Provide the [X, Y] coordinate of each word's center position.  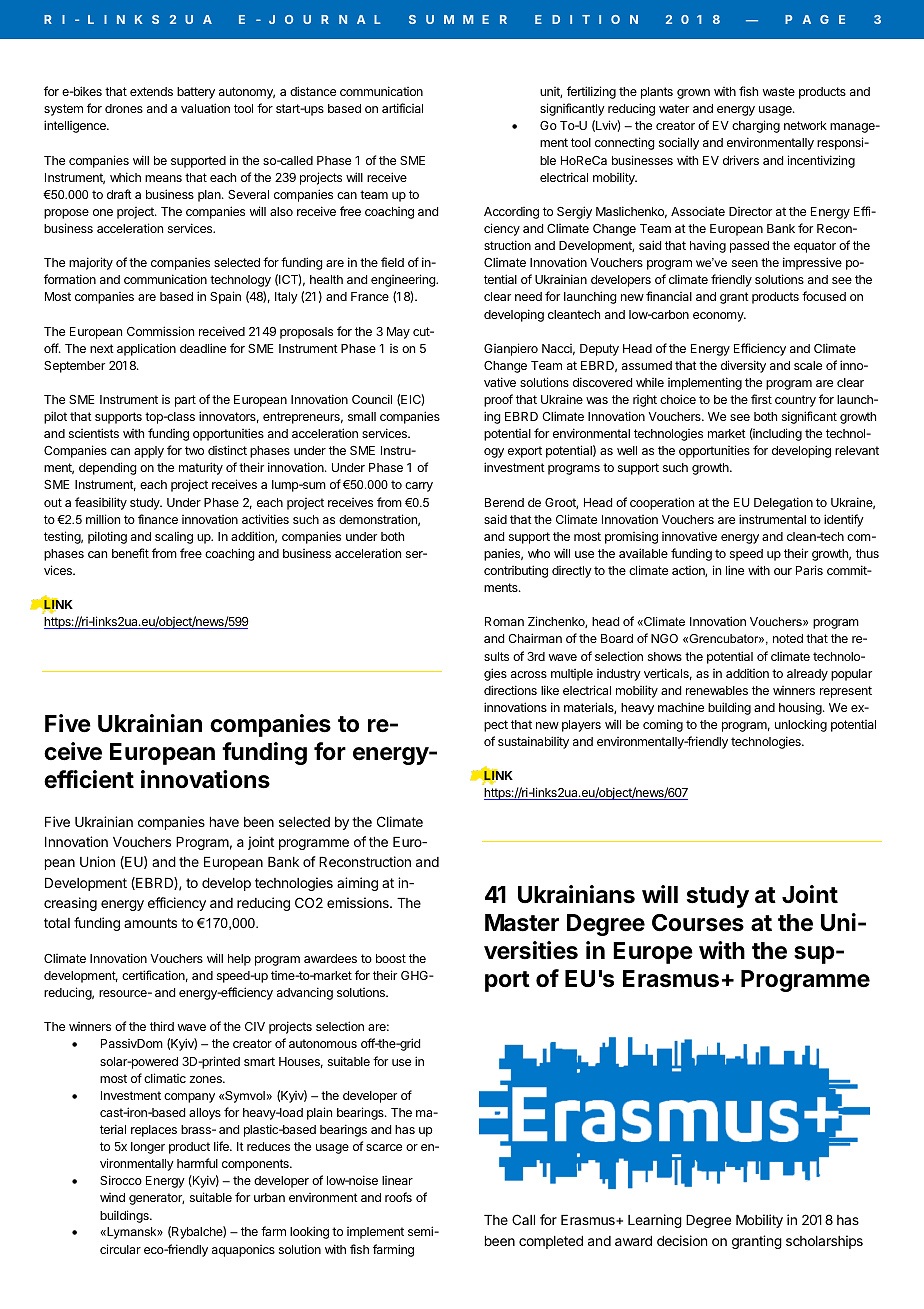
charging [756, 126]
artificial [402, 108]
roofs [398, 1197]
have [224, 822]
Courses [698, 923]
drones [124, 108]
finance [158, 519]
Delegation [783, 503]
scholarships [824, 1242]
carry [419, 487]
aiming [357, 884]
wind [112, 1197]
